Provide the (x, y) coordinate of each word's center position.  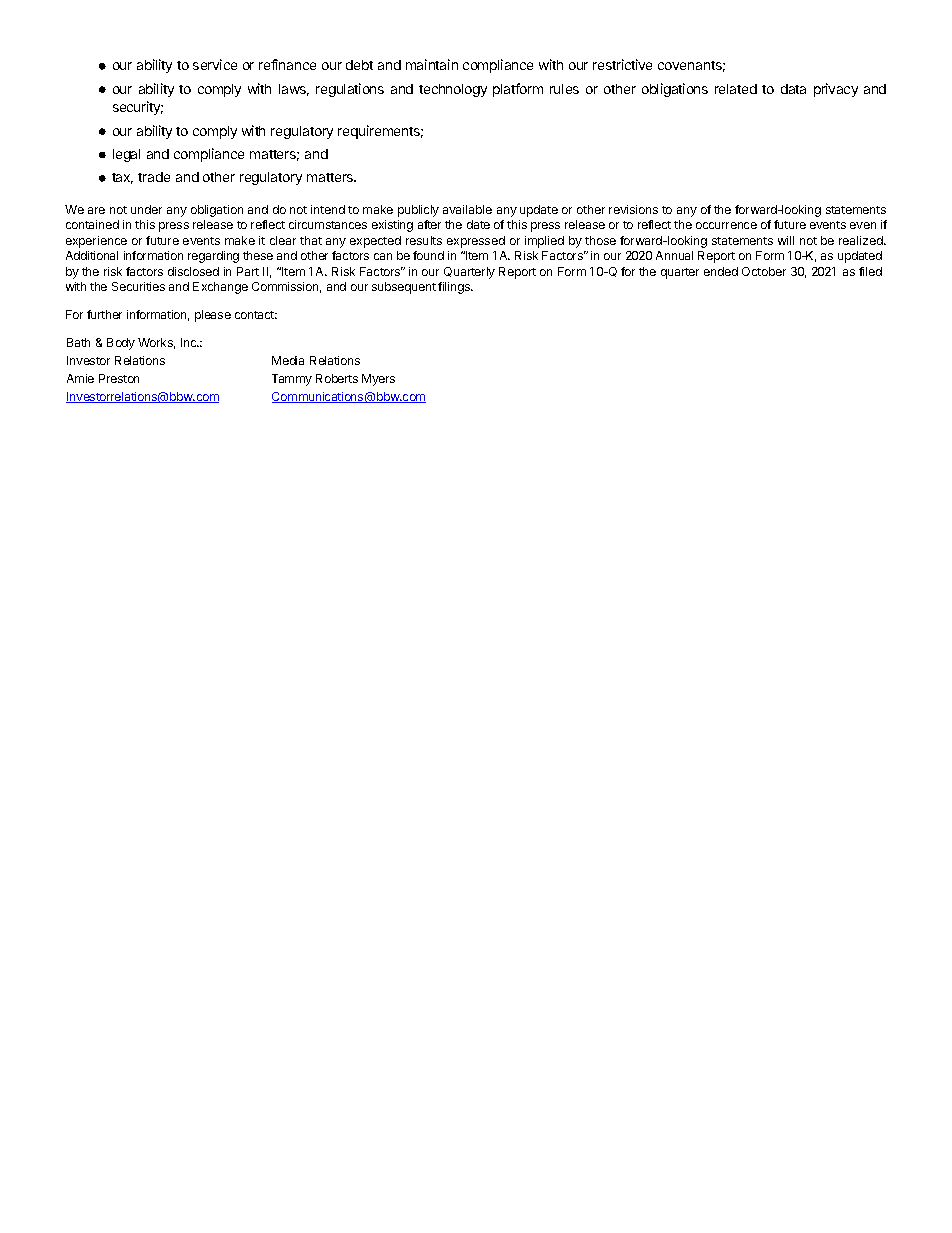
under (146, 209)
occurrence (726, 225)
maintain (432, 64)
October (764, 271)
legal (126, 155)
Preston (119, 378)
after (429, 224)
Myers (378, 380)
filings (455, 288)
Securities (138, 286)
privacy (836, 90)
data (793, 89)
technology (453, 90)
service (215, 64)
